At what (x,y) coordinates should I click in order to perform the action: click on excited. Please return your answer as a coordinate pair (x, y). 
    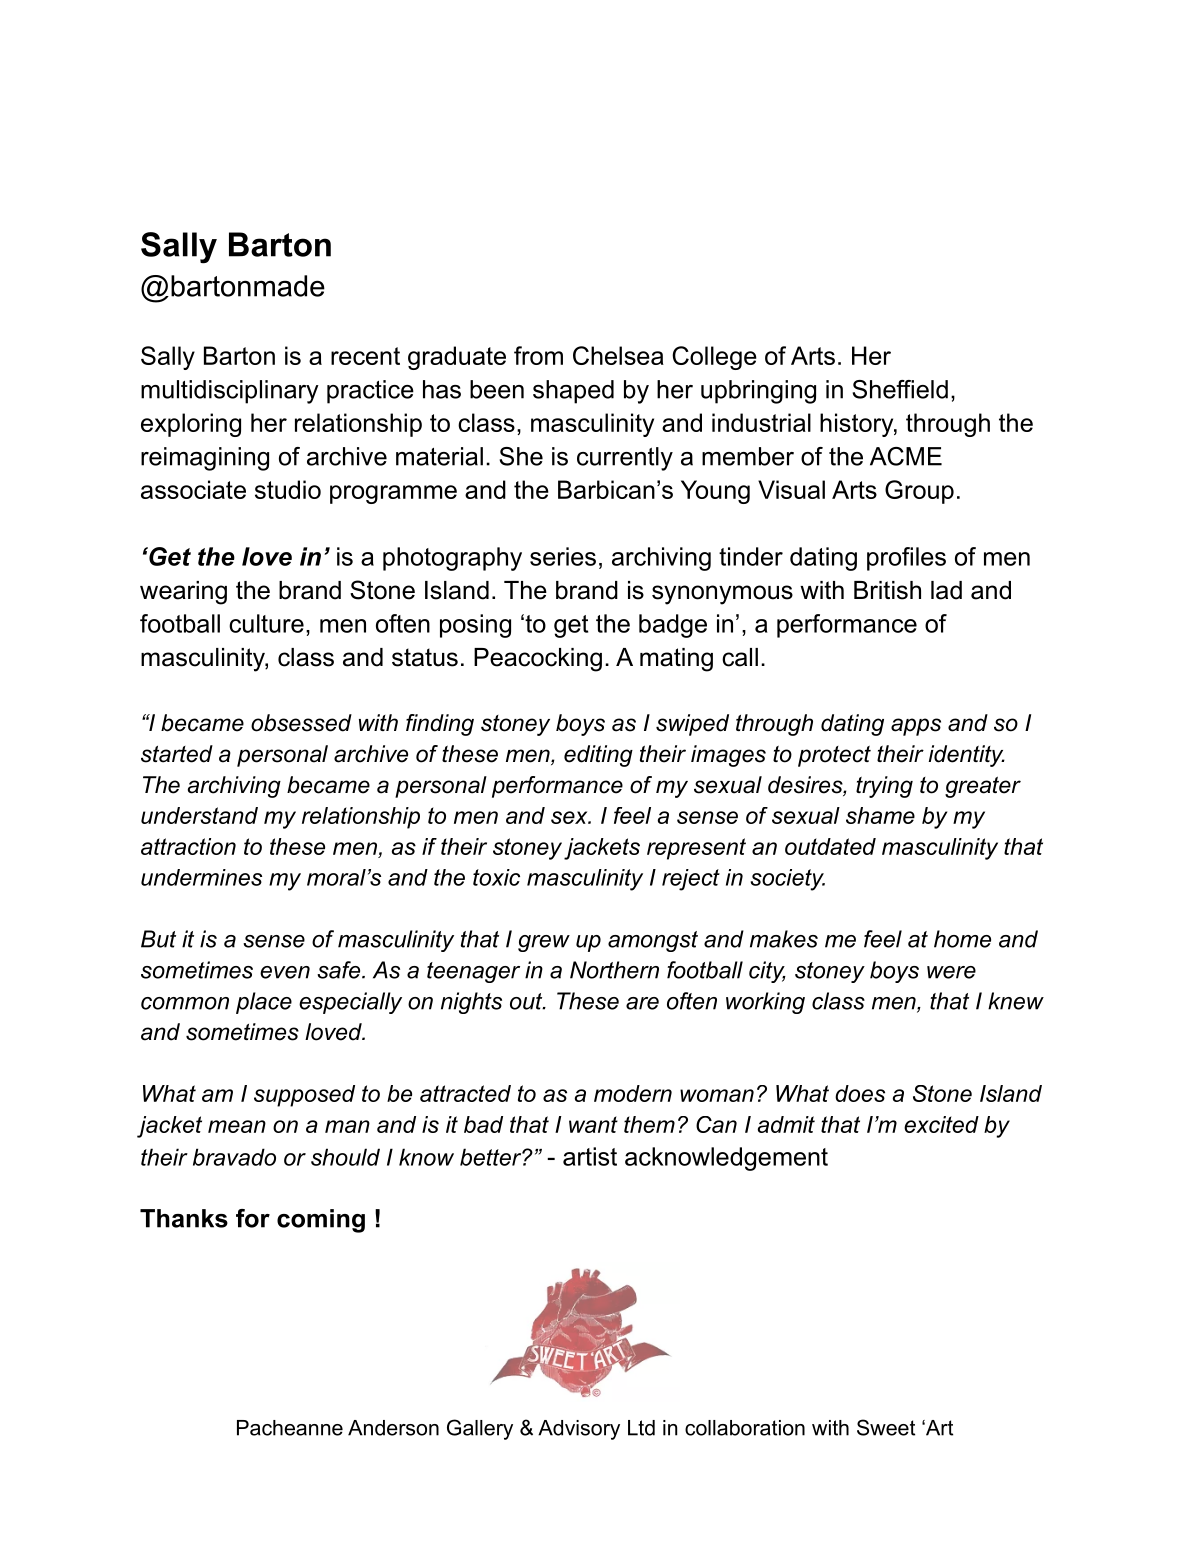
    Looking at the image, I should click on (941, 1124).
